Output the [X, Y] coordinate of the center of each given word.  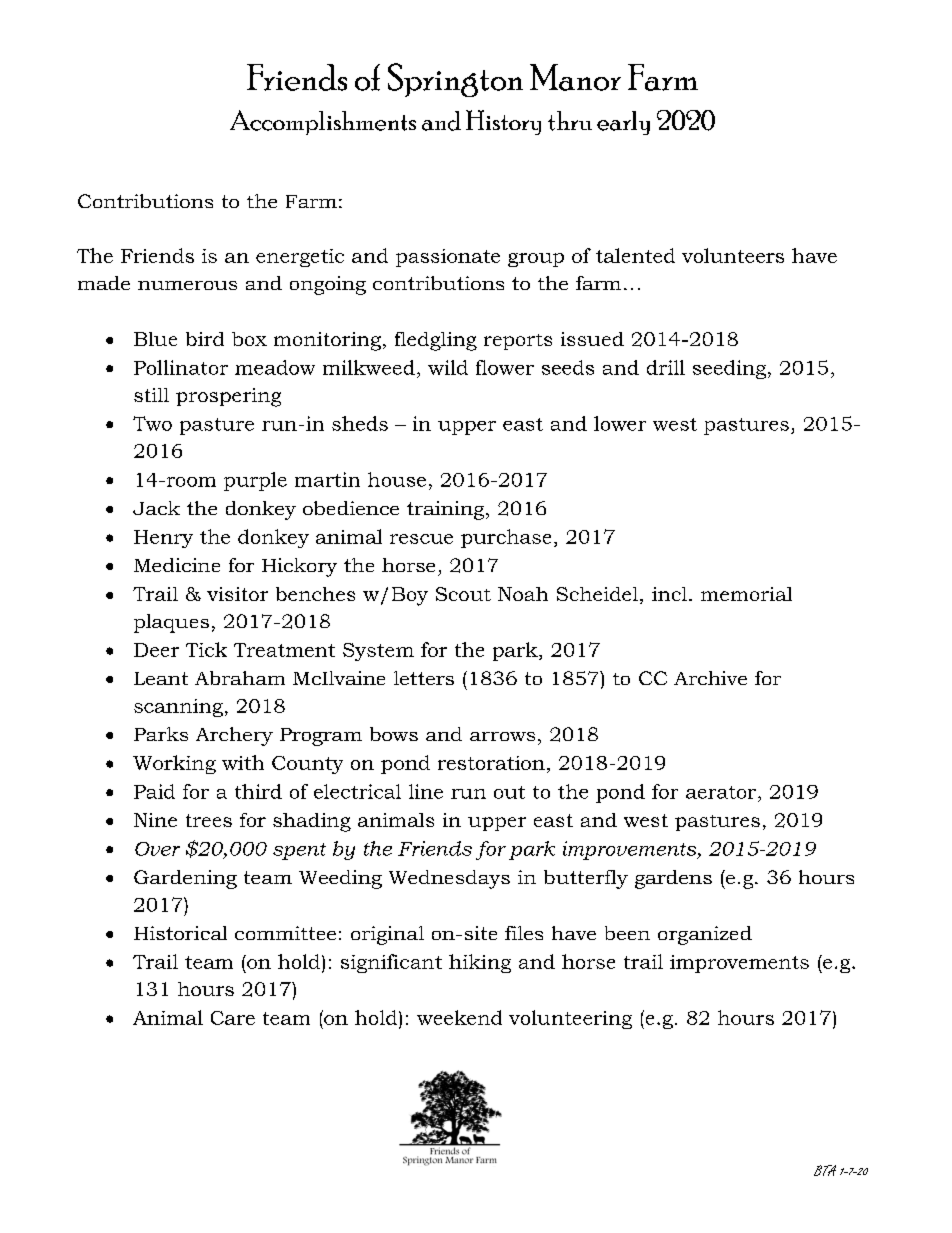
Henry [163, 539]
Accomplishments [323, 122]
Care [233, 1018]
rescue [421, 539]
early [623, 123]
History [503, 122]
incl [669, 594]
